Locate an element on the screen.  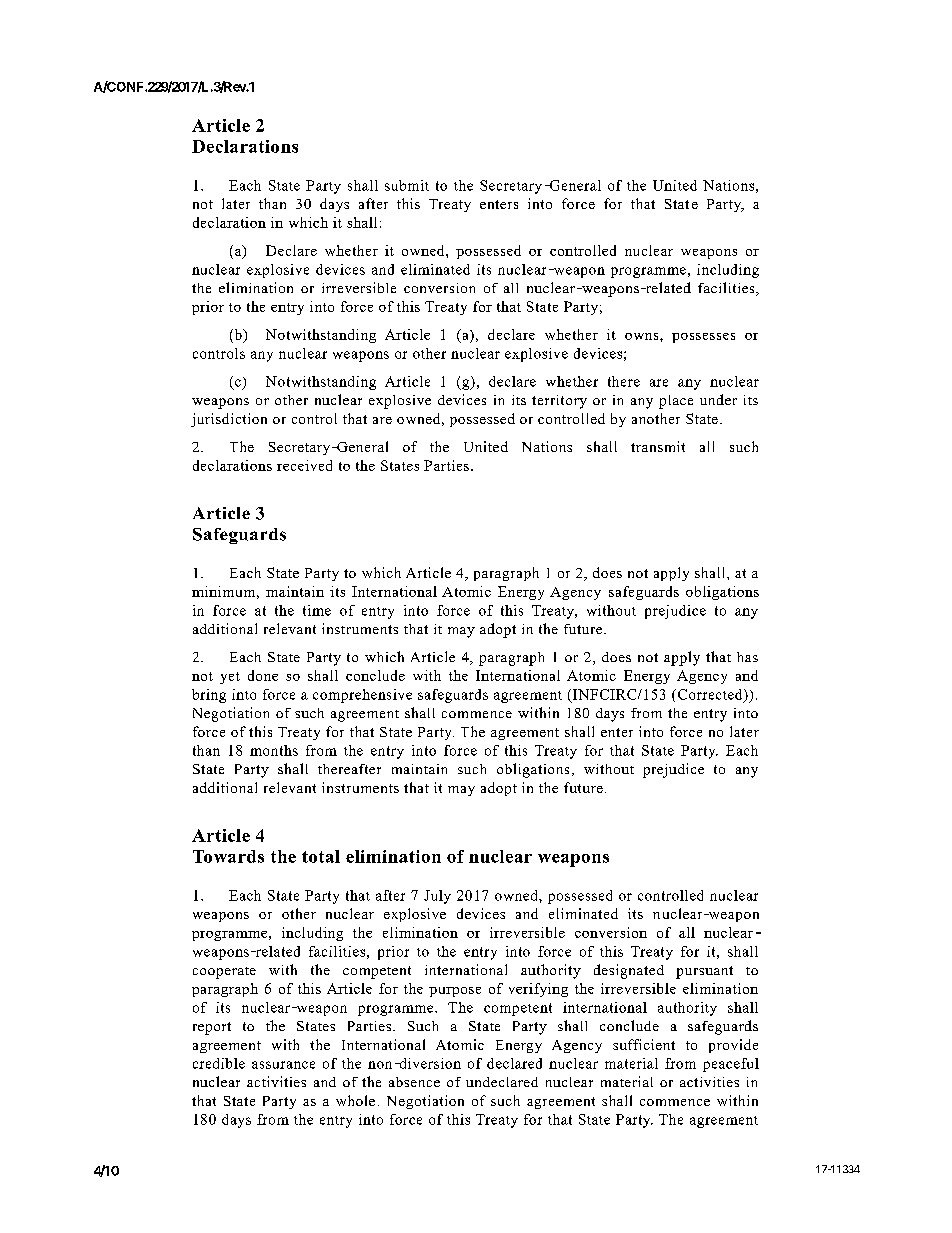
submit is located at coordinates (407, 185).
